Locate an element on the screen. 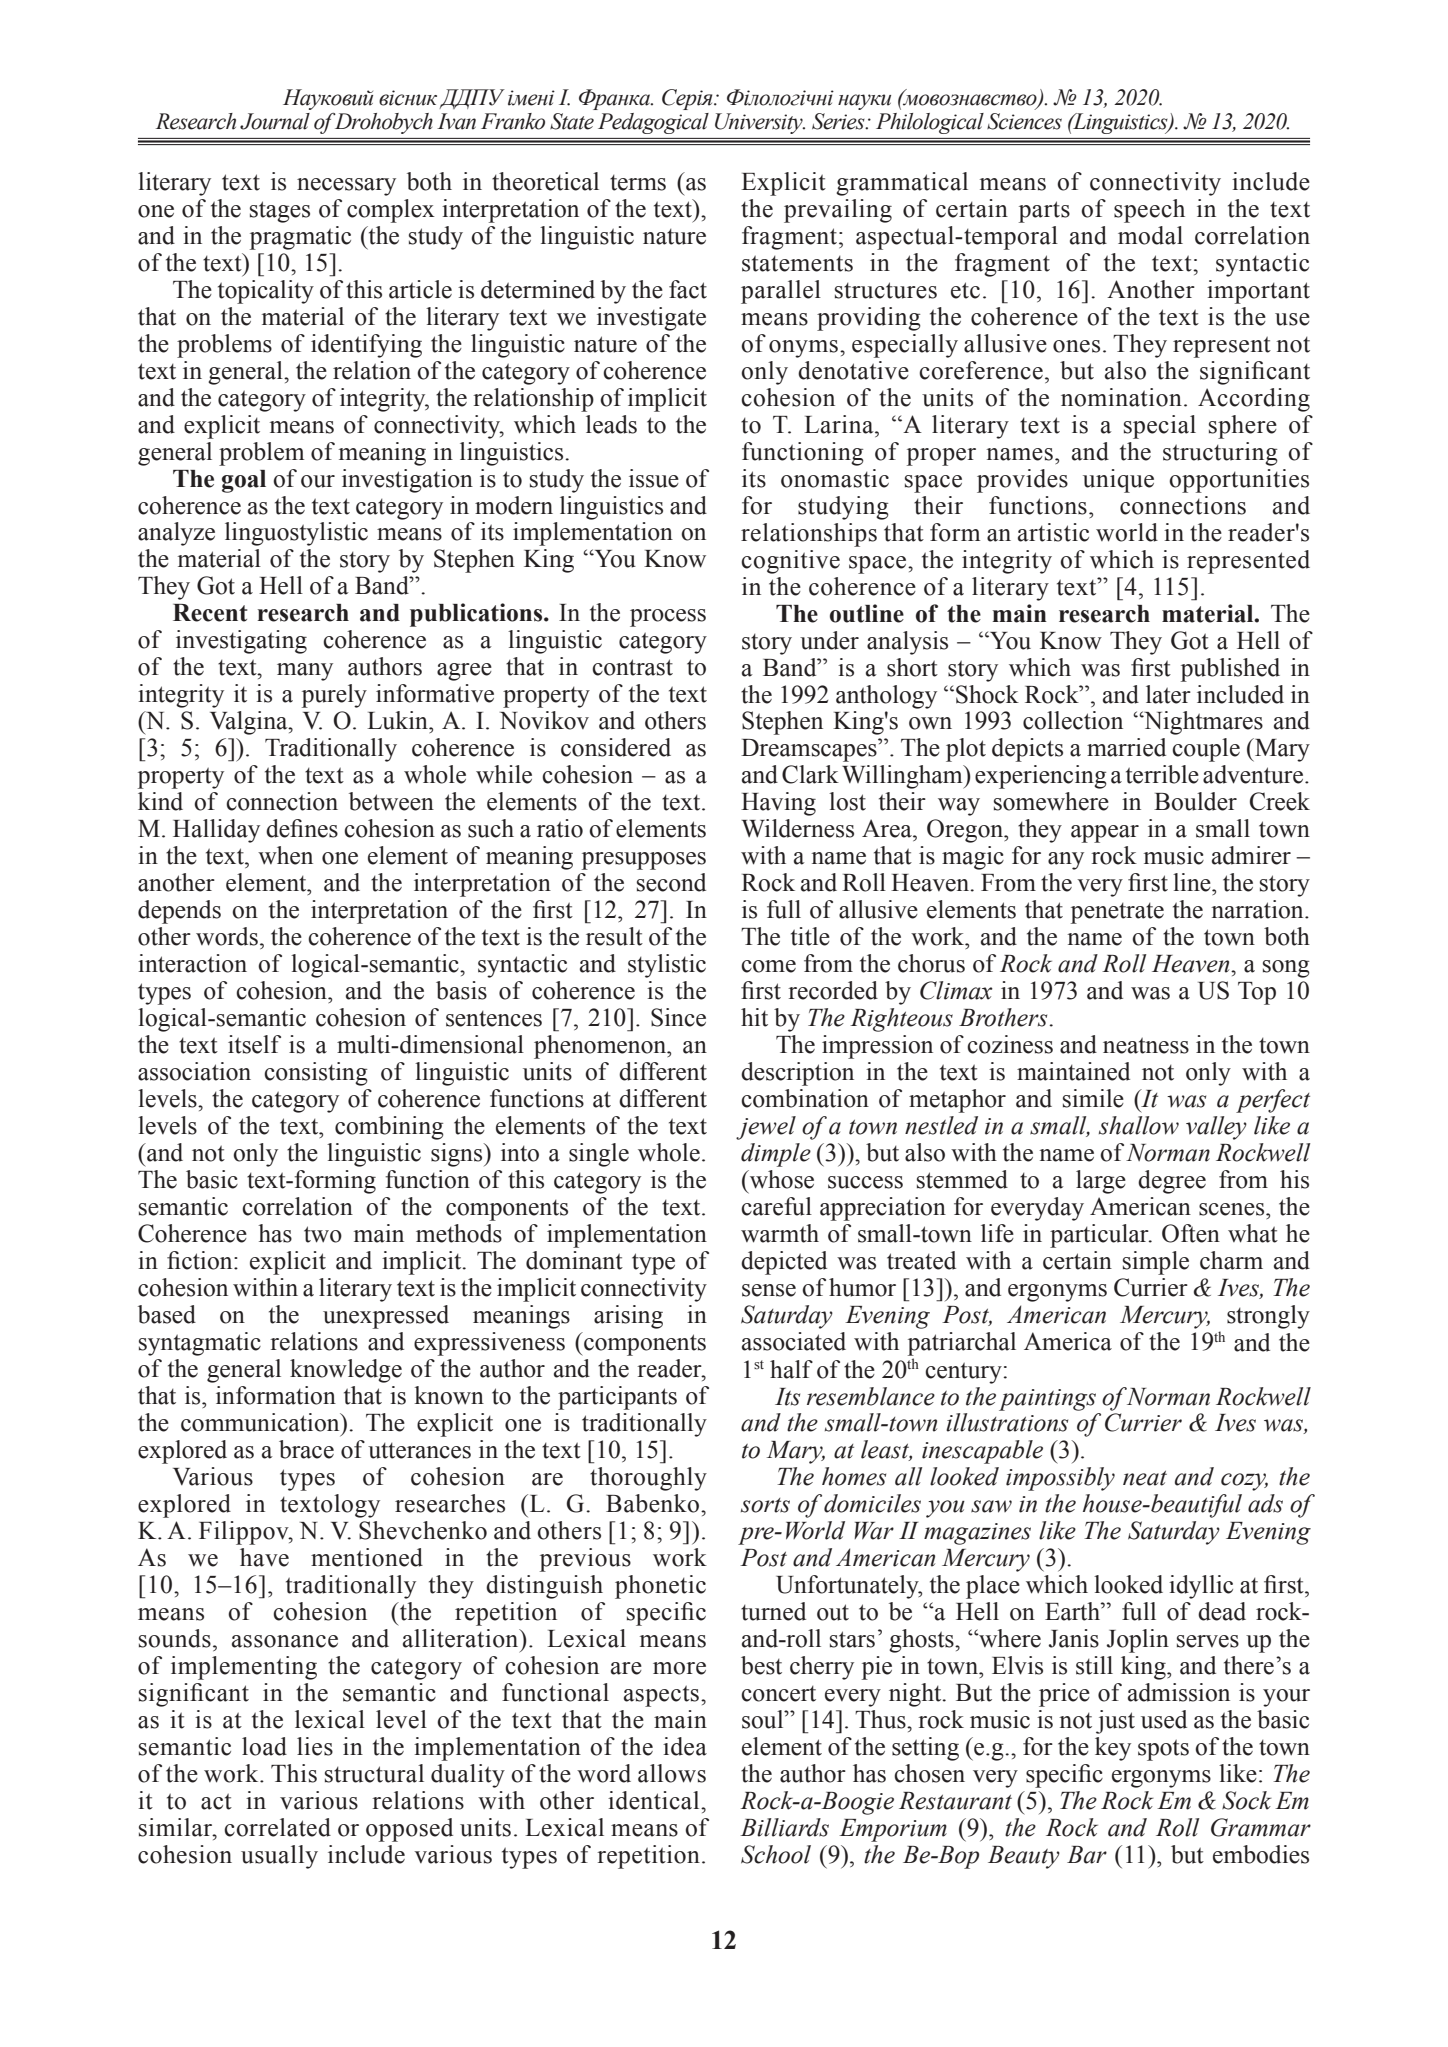 The width and height of the screenshot is (1448, 2047). itself is located at coordinates (254, 1044).
